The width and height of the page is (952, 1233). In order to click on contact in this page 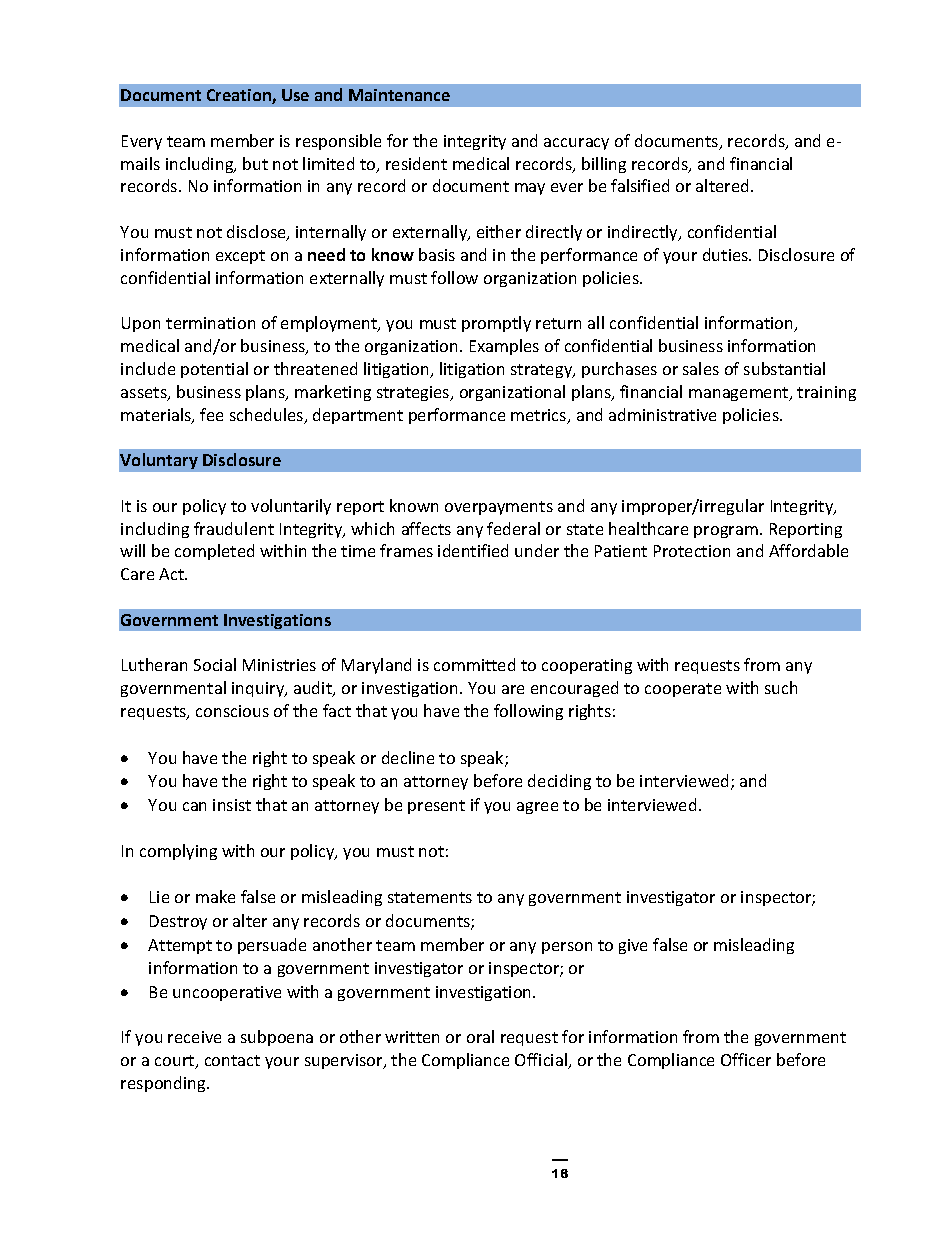, I will do `click(232, 1060)`.
